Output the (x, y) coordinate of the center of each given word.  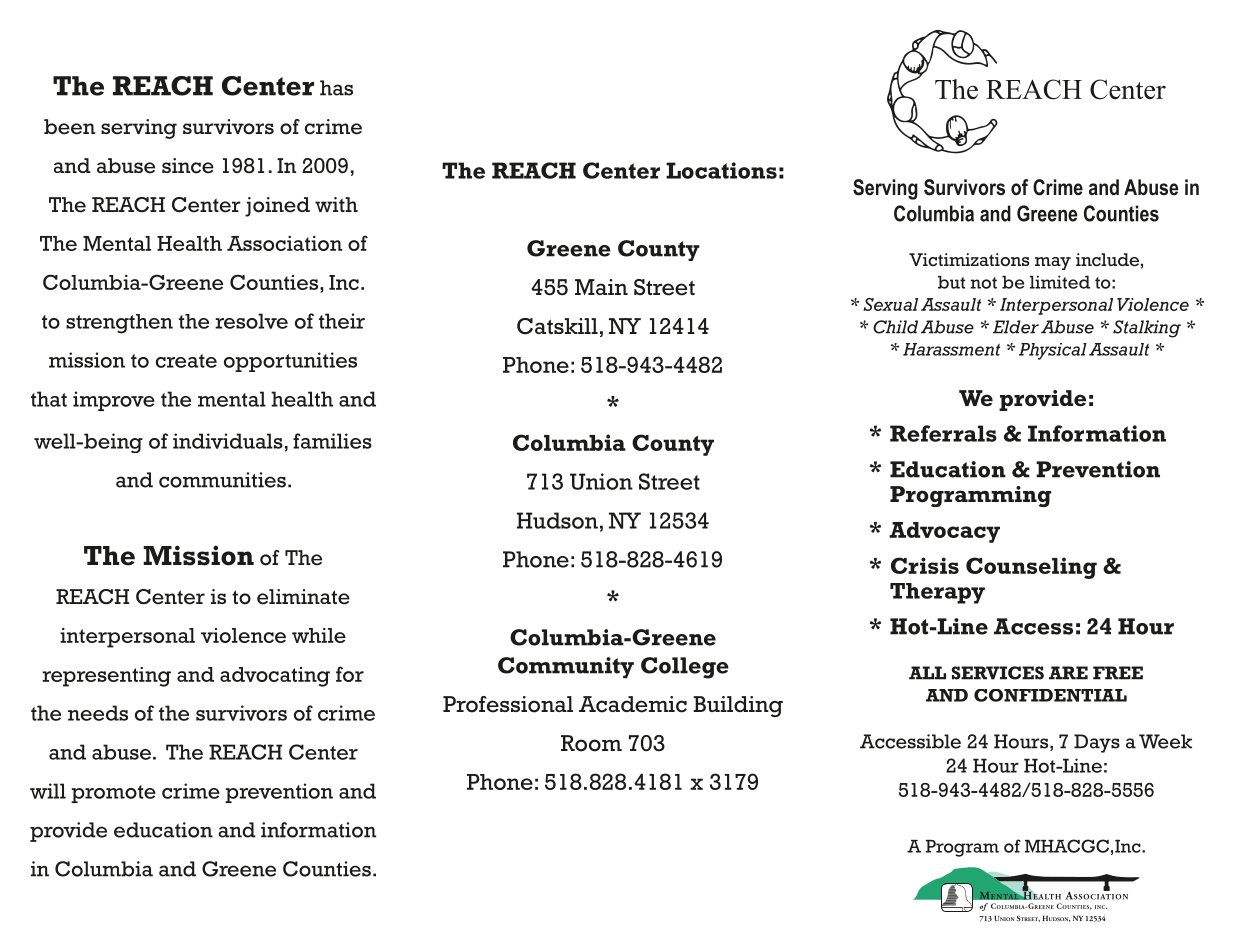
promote (113, 794)
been (69, 127)
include (1107, 260)
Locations (721, 170)
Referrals (943, 433)
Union (601, 481)
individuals (228, 441)
